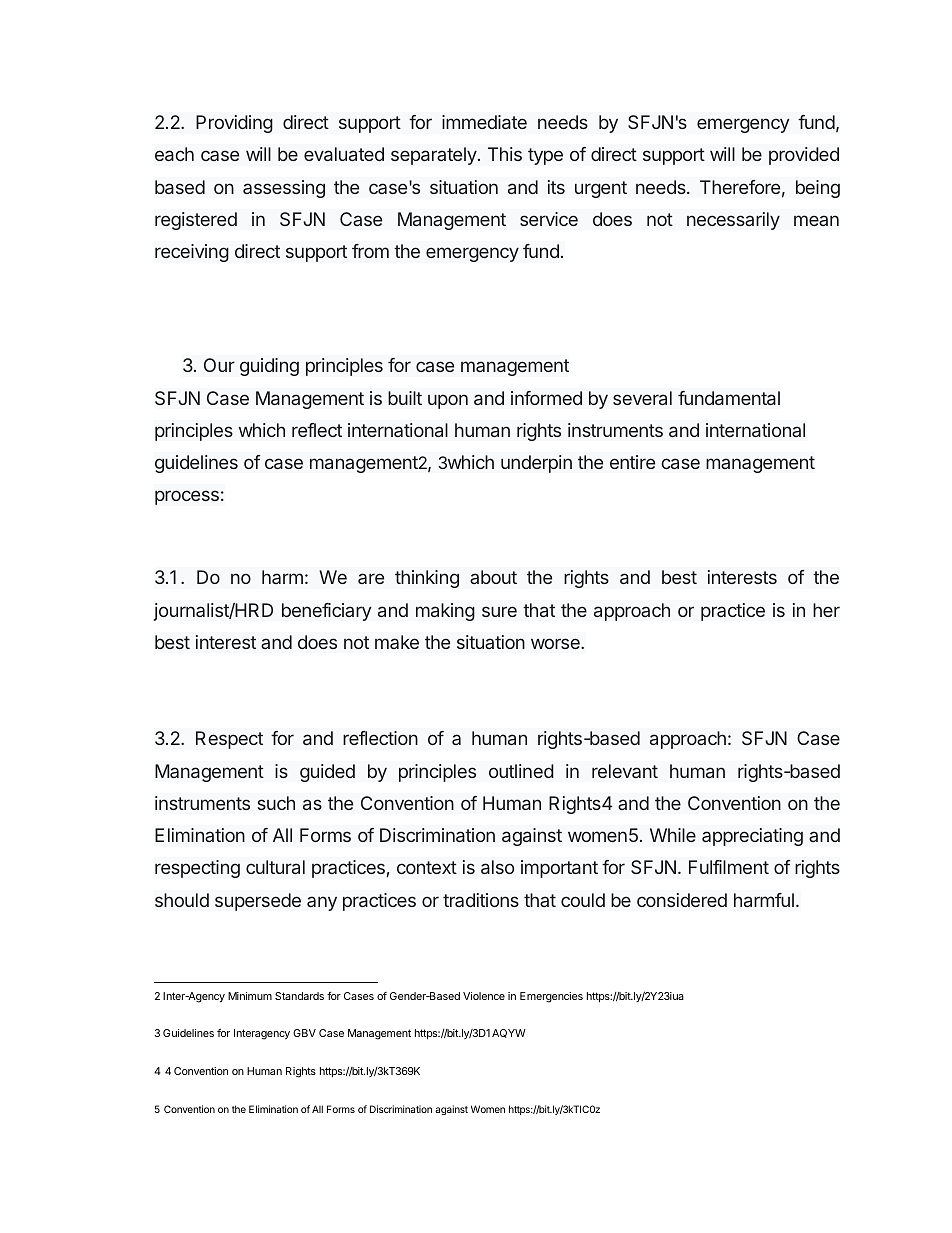 The width and height of the screenshot is (952, 1233). What do you see at coordinates (521, 771) in the screenshot?
I see `outlined` at bounding box center [521, 771].
